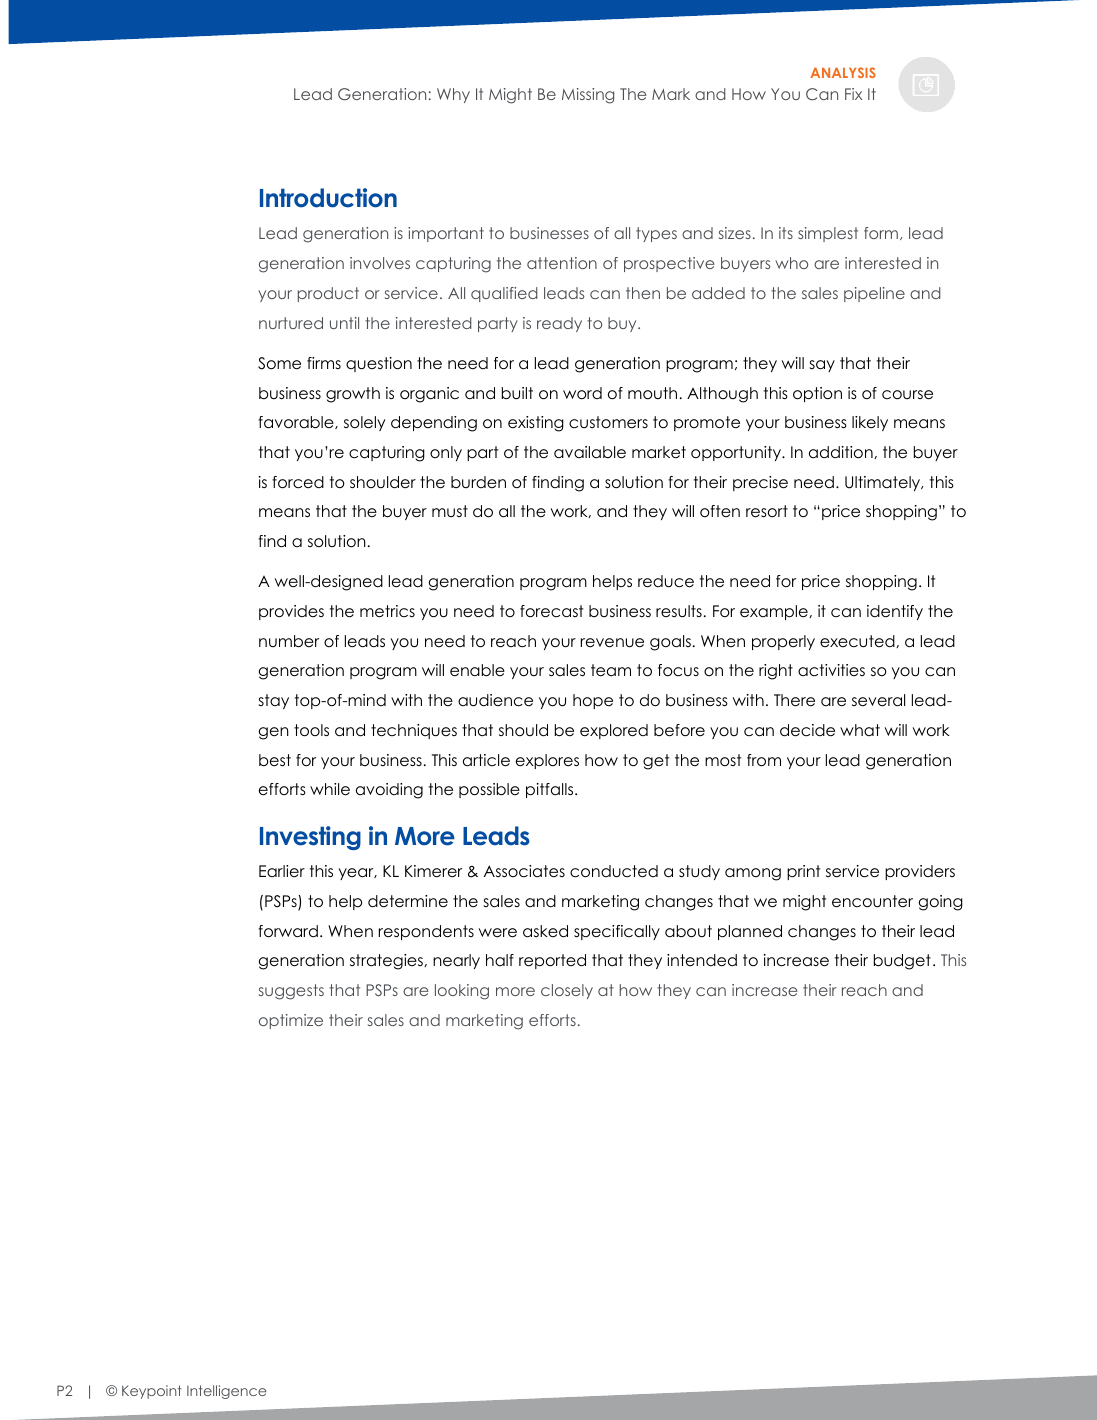 The image size is (1097, 1420). I want to click on favorable, so click(297, 422).
